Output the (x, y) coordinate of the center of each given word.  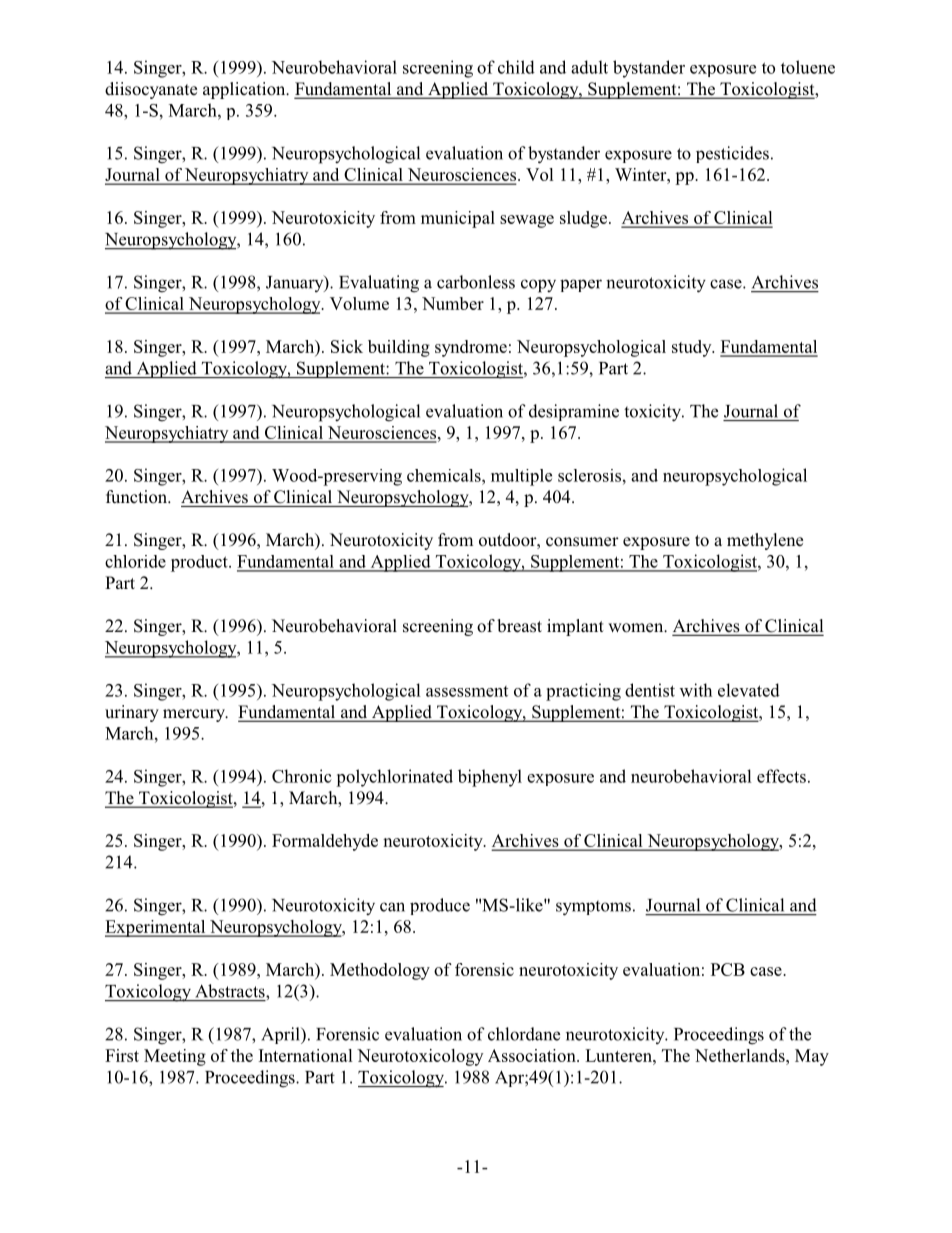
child (516, 67)
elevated (749, 690)
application (245, 90)
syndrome (471, 348)
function (138, 497)
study (693, 348)
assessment (467, 691)
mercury (195, 715)
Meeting (175, 1057)
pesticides (732, 154)
